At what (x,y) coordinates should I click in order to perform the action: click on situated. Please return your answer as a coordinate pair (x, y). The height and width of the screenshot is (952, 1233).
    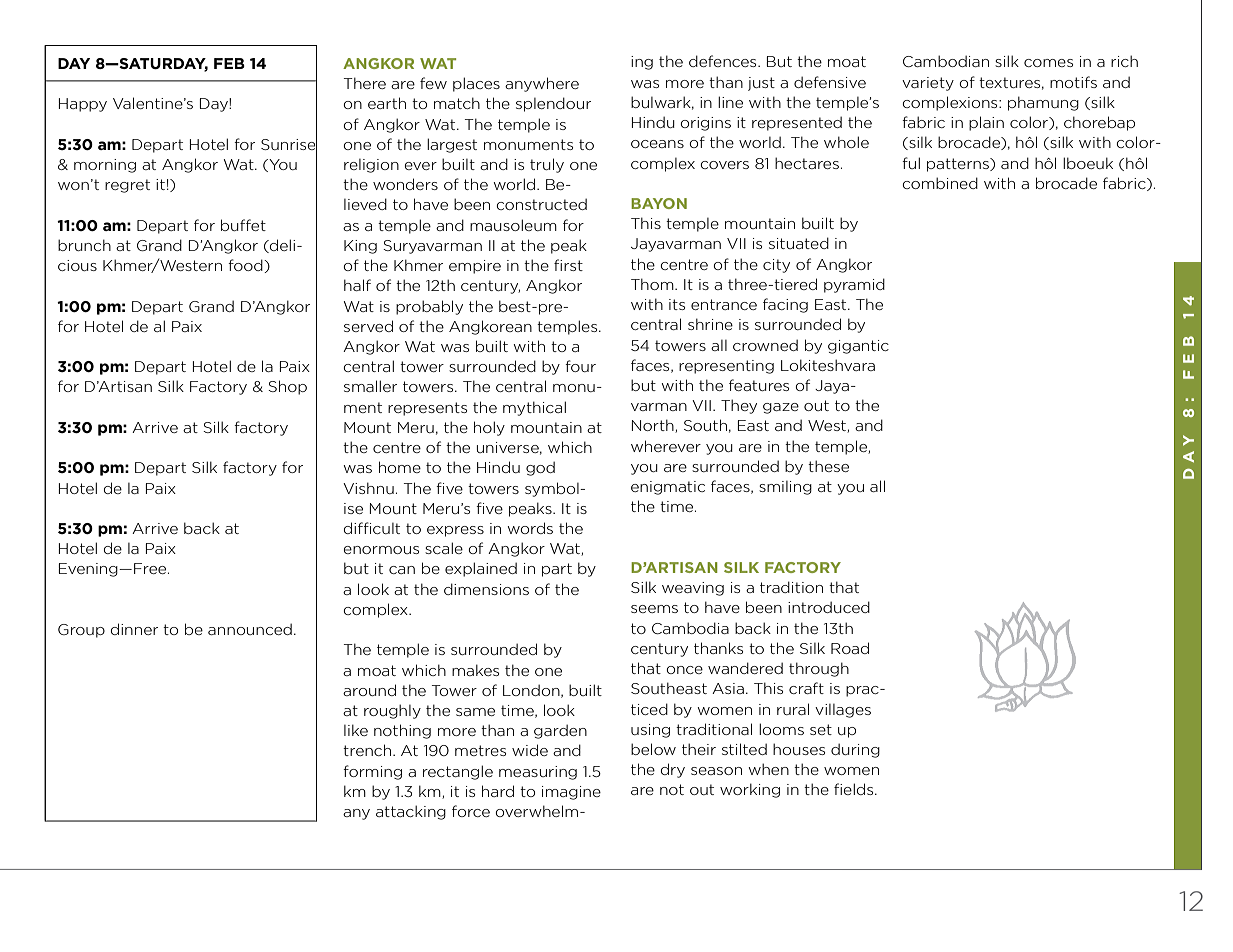
    Looking at the image, I should click on (799, 243).
